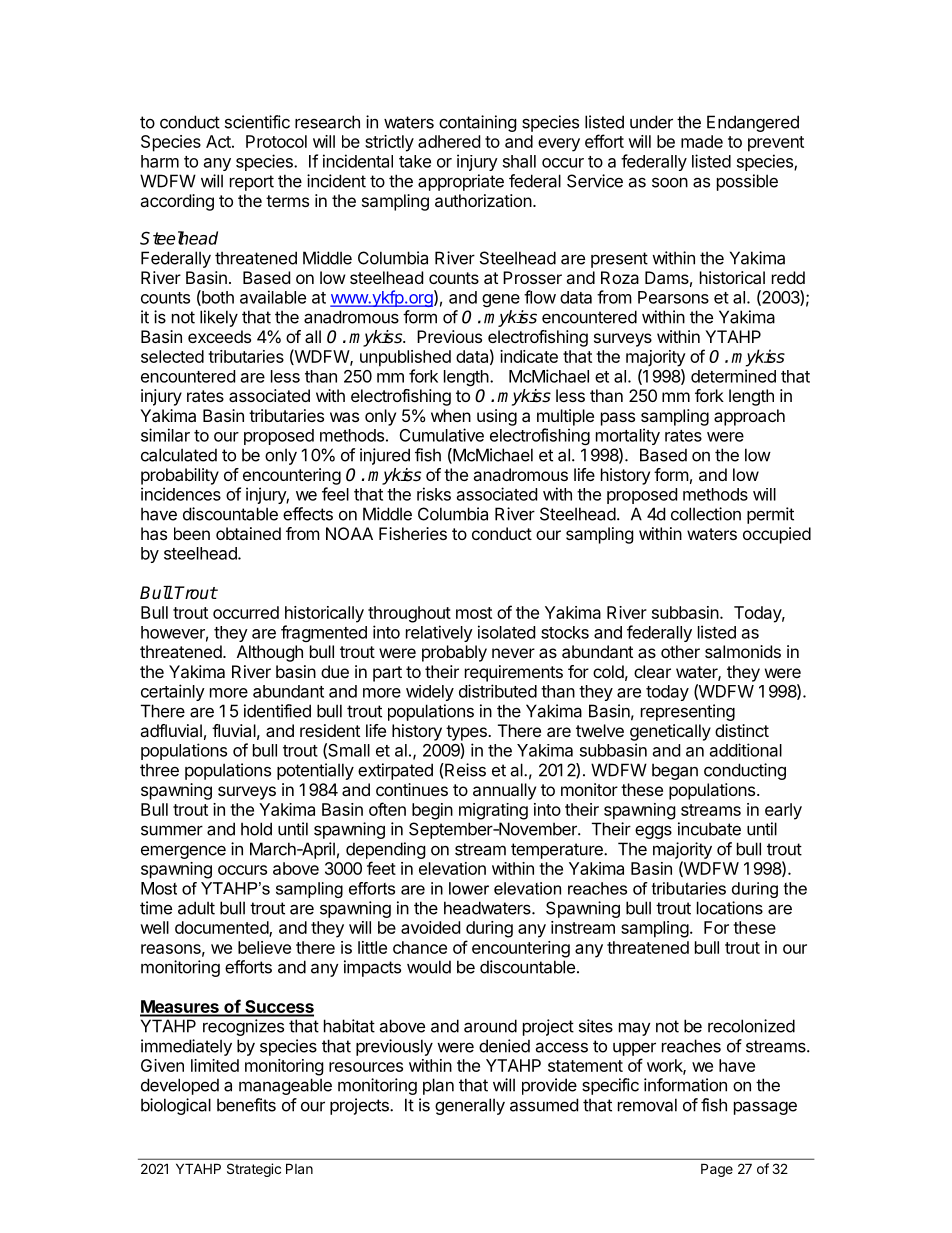  What do you see at coordinates (742, 730) in the screenshot?
I see `distinct` at bounding box center [742, 730].
